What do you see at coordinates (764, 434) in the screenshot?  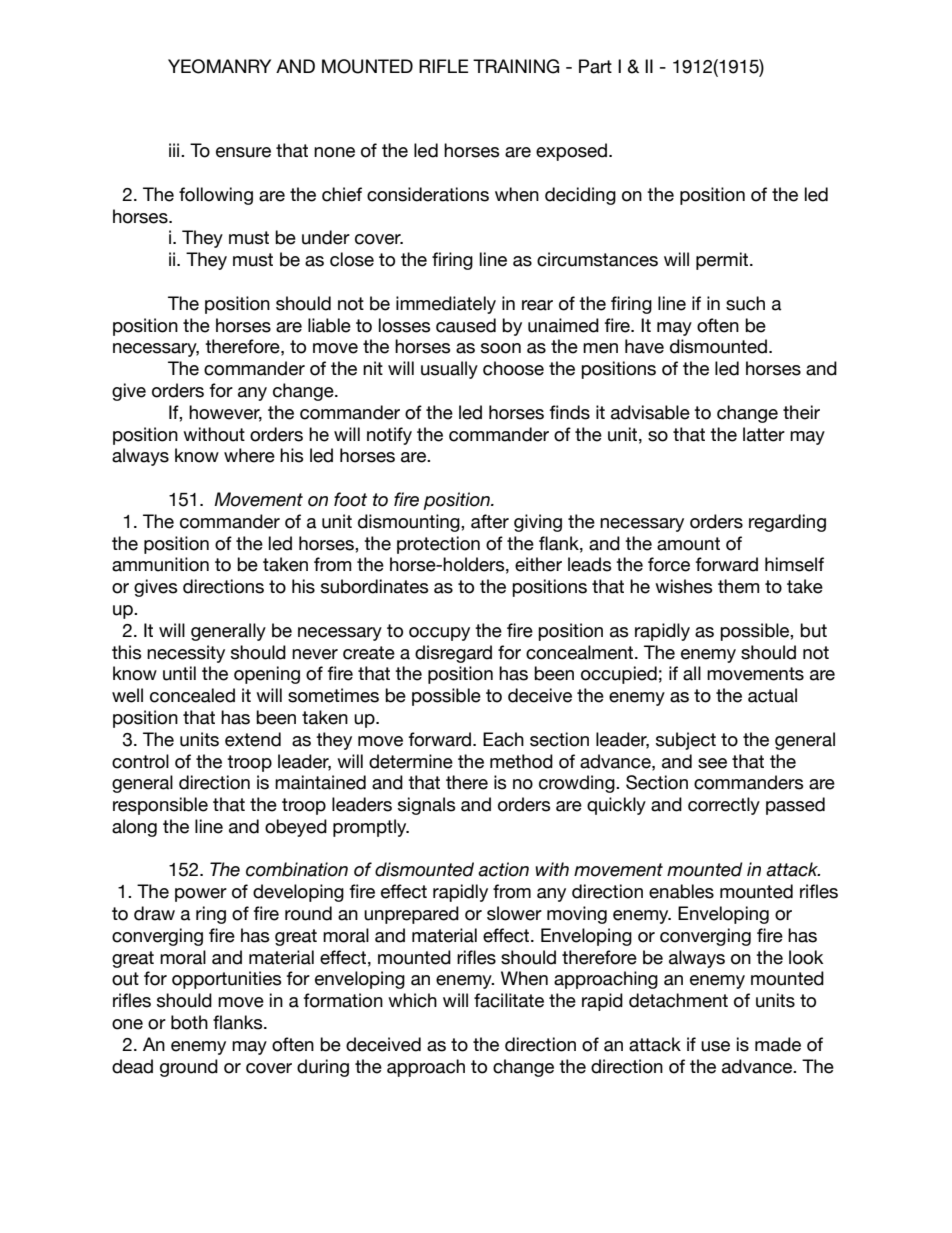 I see `latter` at bounding box center [764, 434].
